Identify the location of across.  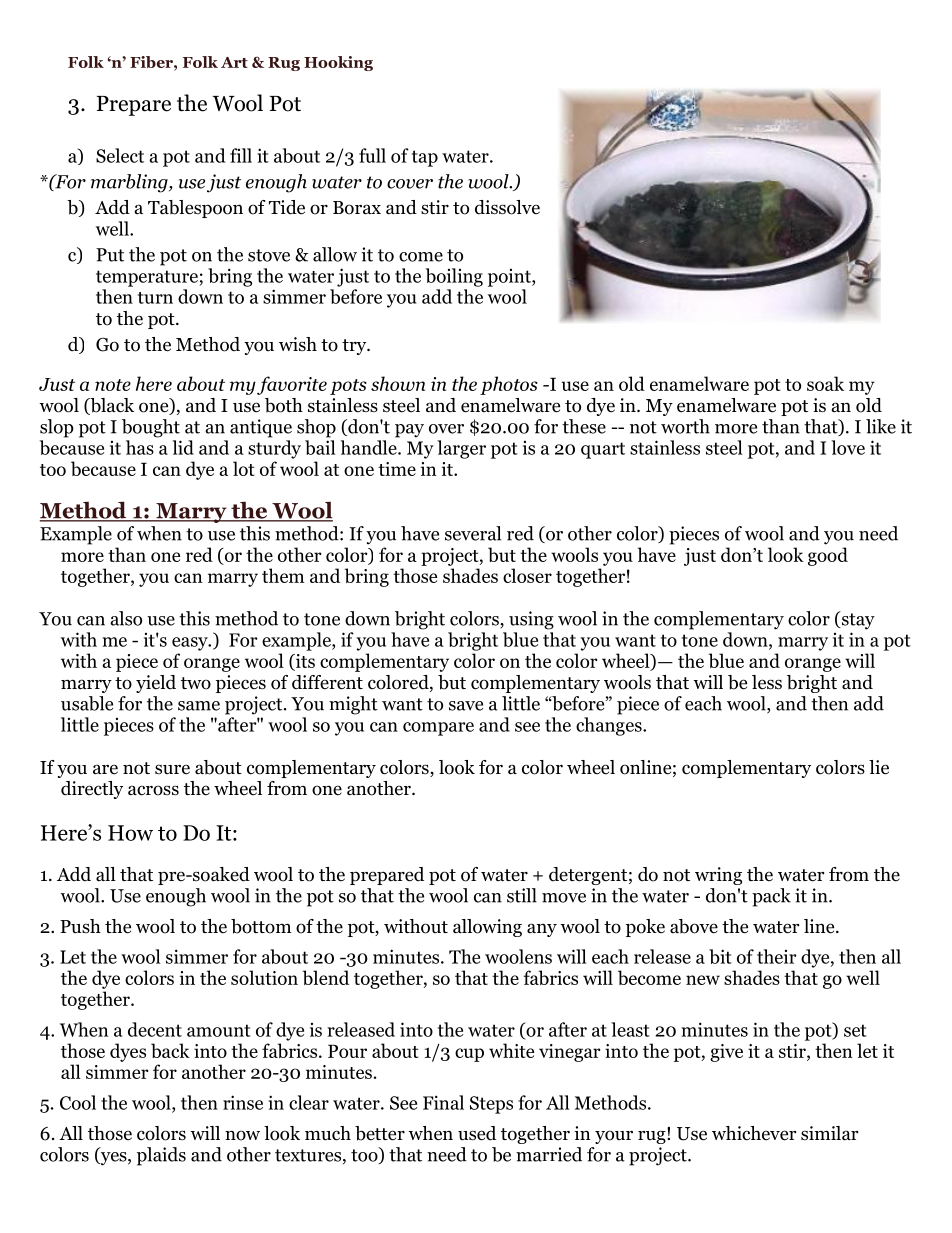
(153, 790).
